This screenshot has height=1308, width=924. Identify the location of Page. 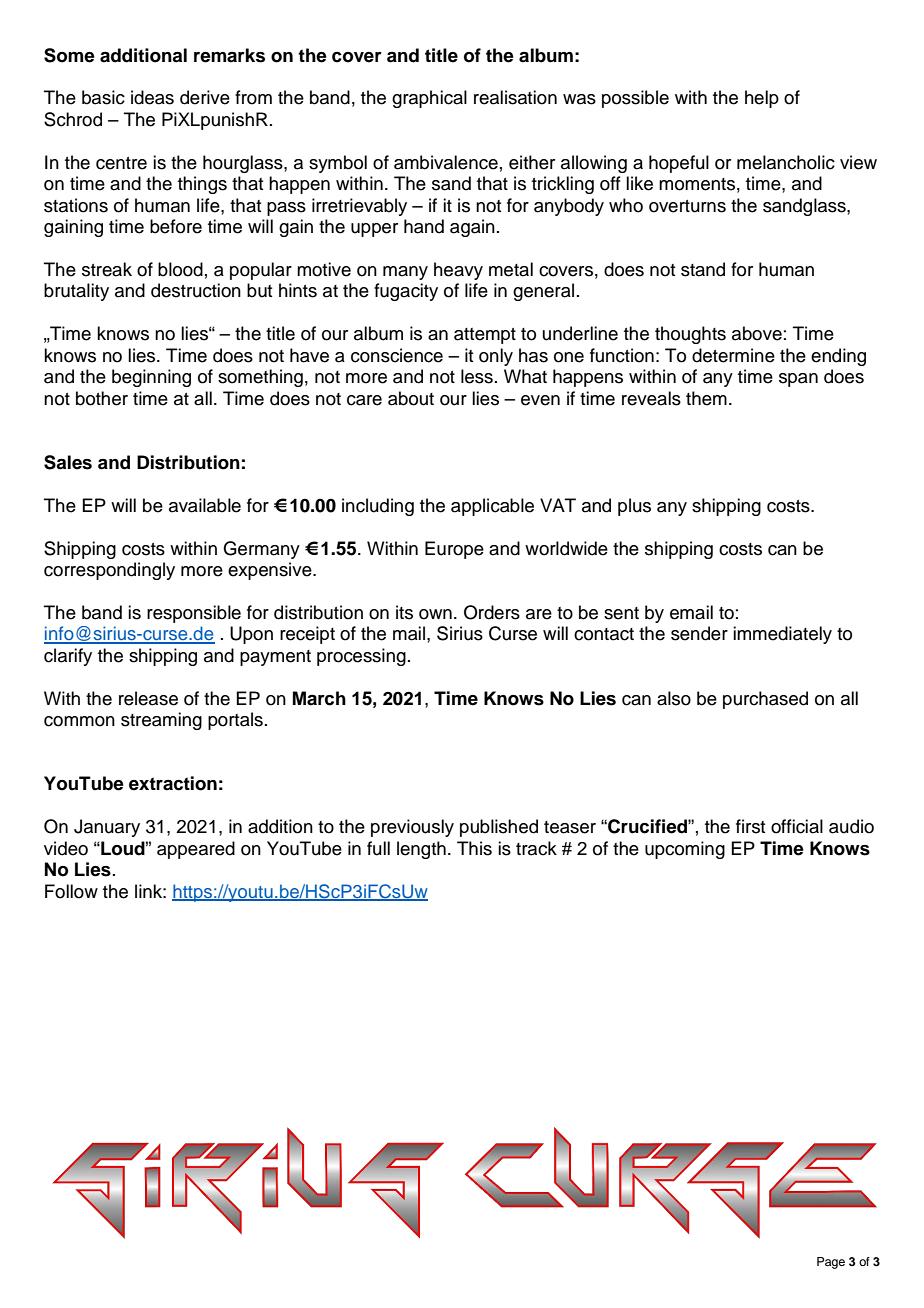
(831, 1263).
